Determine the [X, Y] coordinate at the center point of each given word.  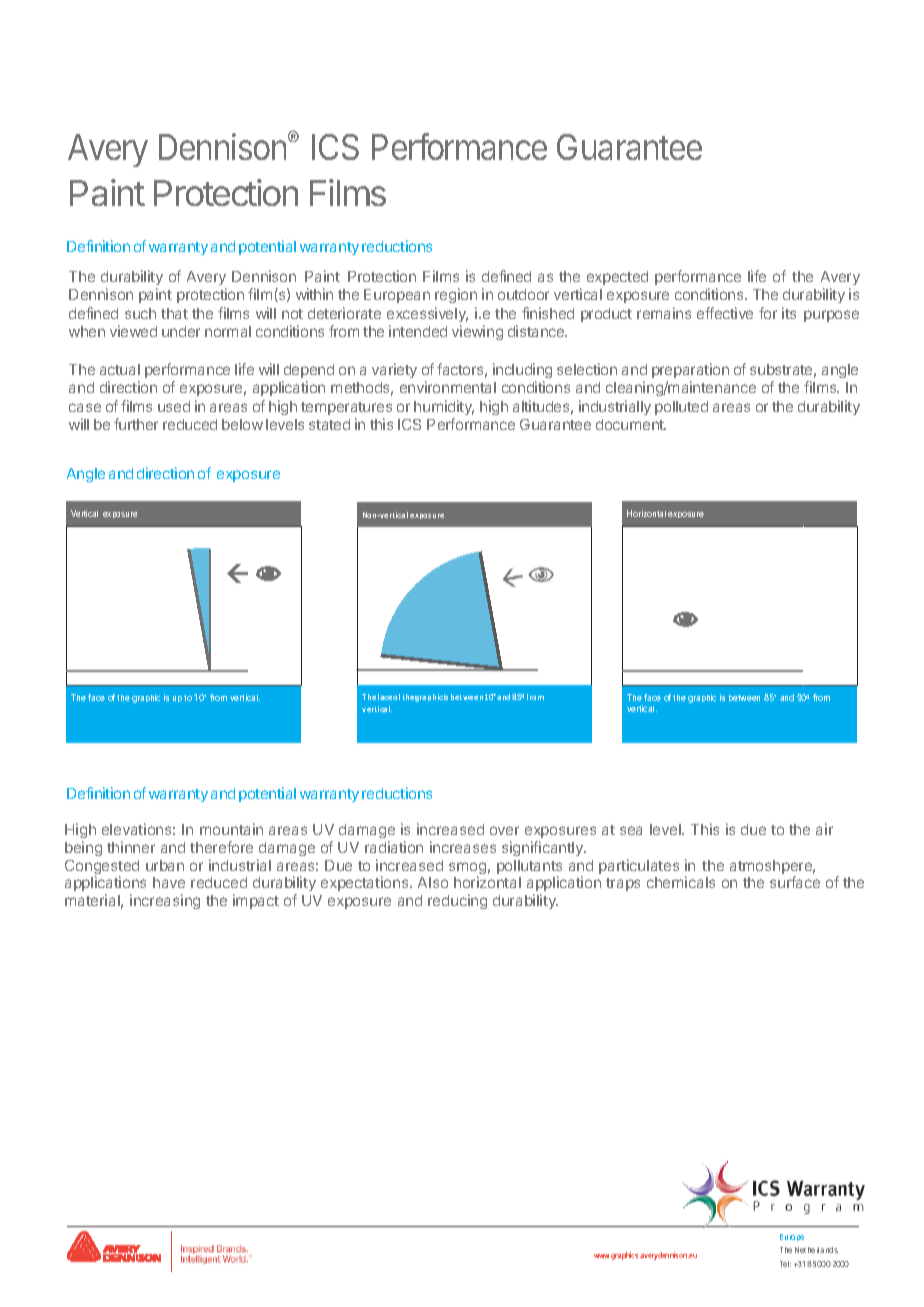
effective [725, 313]
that [174, 313]
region [456, 295]
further [136, 424]
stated [329, 424]
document [631, 424]
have [169, 882]
